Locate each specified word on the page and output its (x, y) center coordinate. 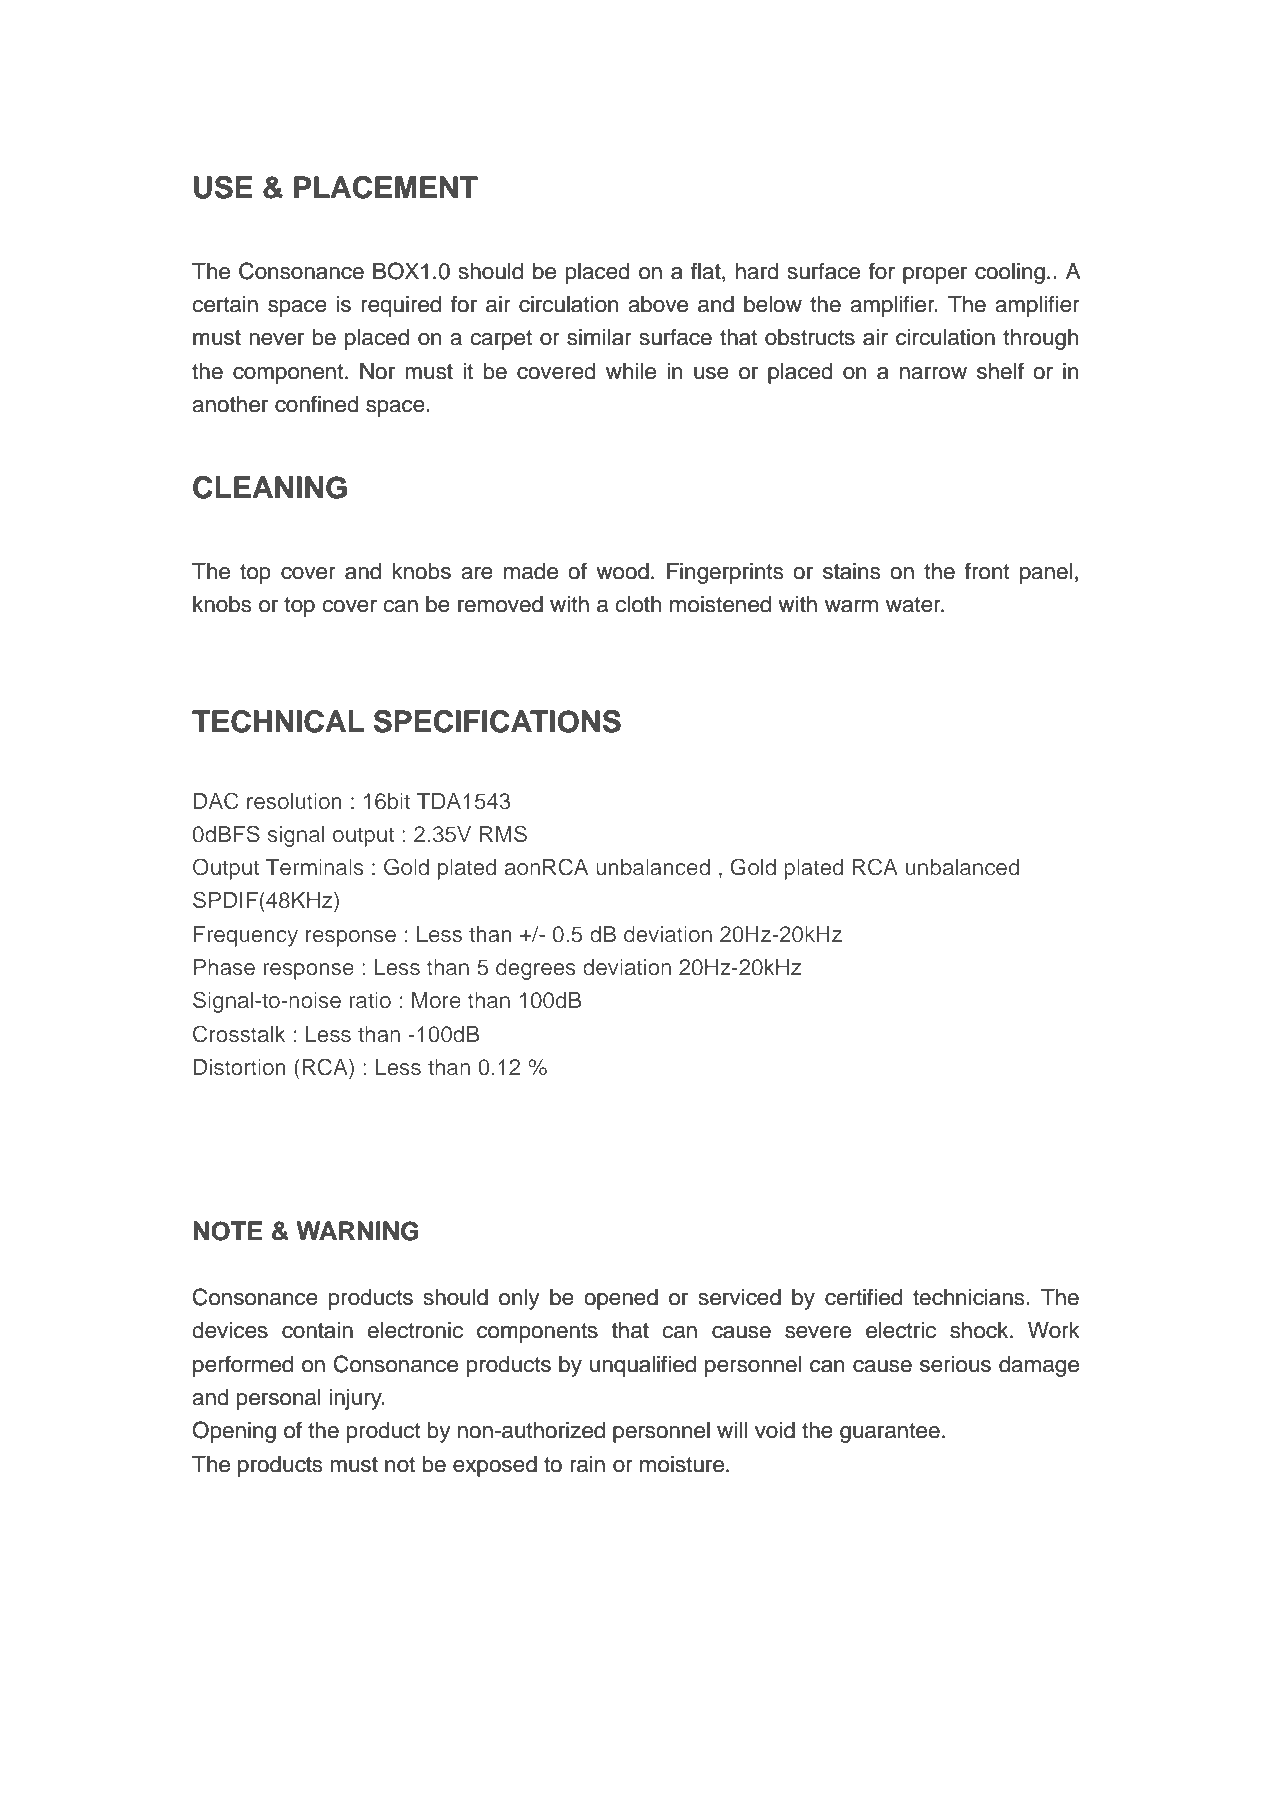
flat (707, 271)
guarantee (890, 1433)
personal (279, 1399)
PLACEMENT (386, 187)
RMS (503, 834)
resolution (294, 801)
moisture (682, 1464)
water (914, 605)
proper (935, 275)
